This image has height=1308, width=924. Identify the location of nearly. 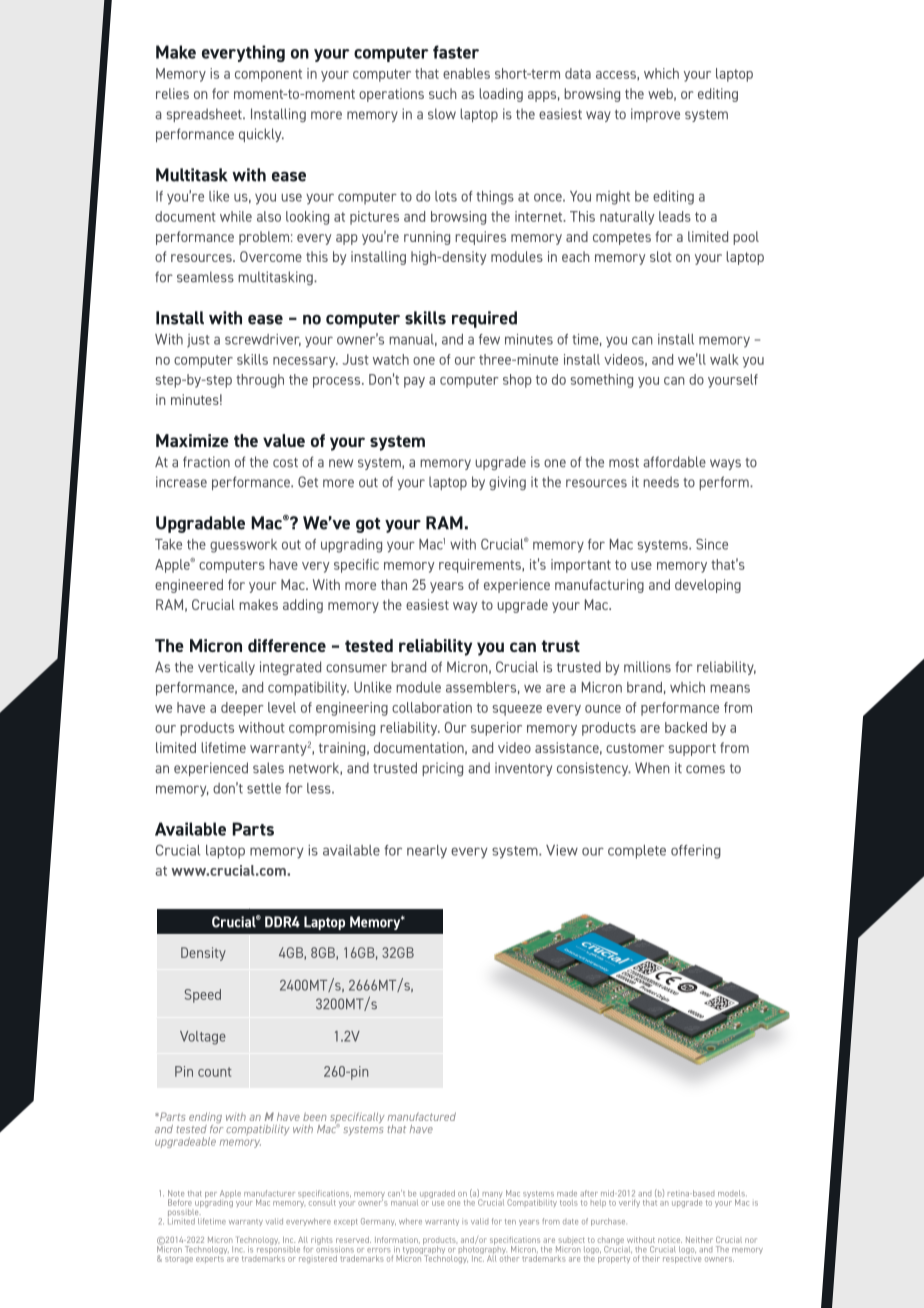
(427, 852).
